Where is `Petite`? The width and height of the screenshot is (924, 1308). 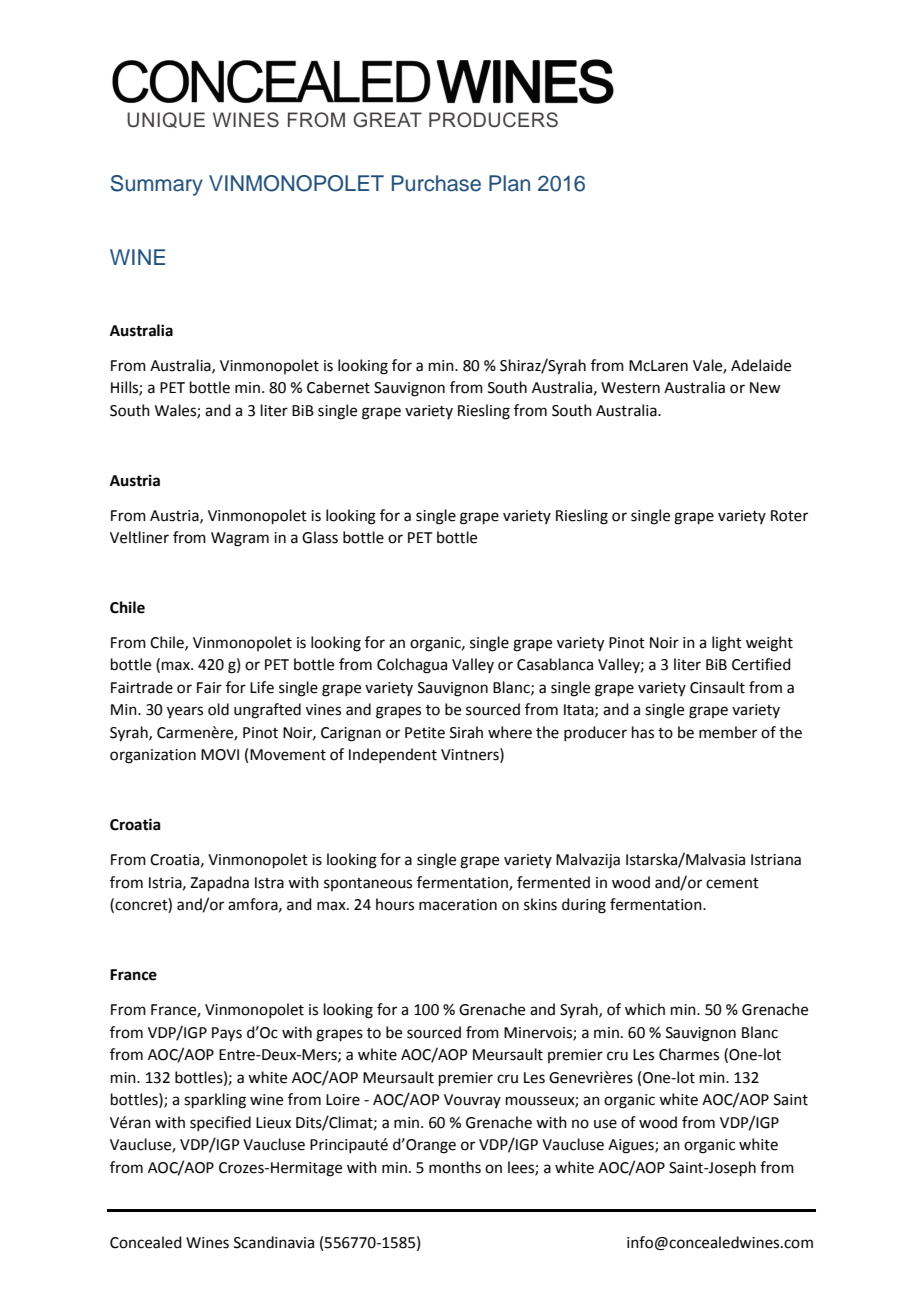
Petite is located at coordinates (425, 733).
